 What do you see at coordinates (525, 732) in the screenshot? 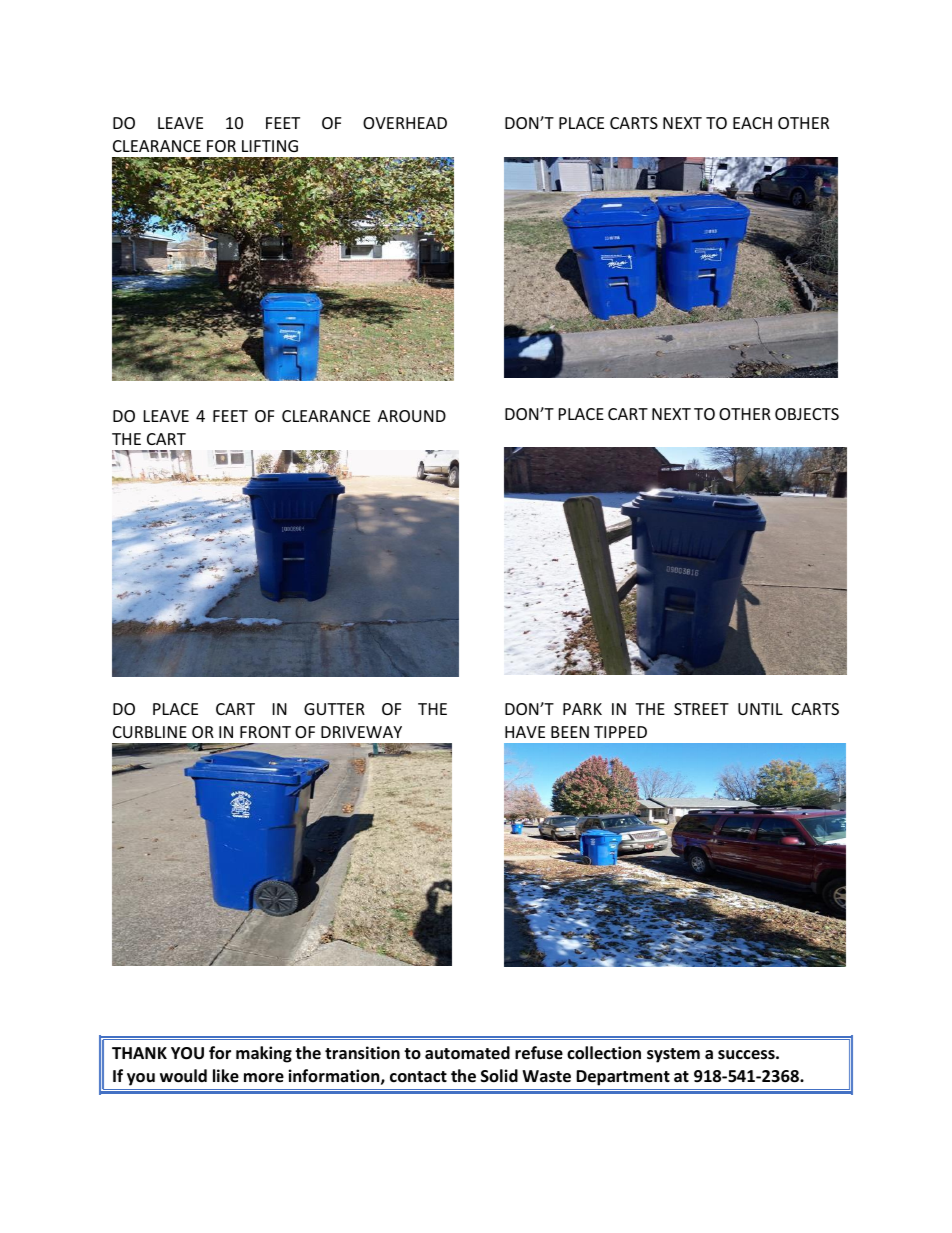
I see `HAVE` at bounding box center [525, 732].
